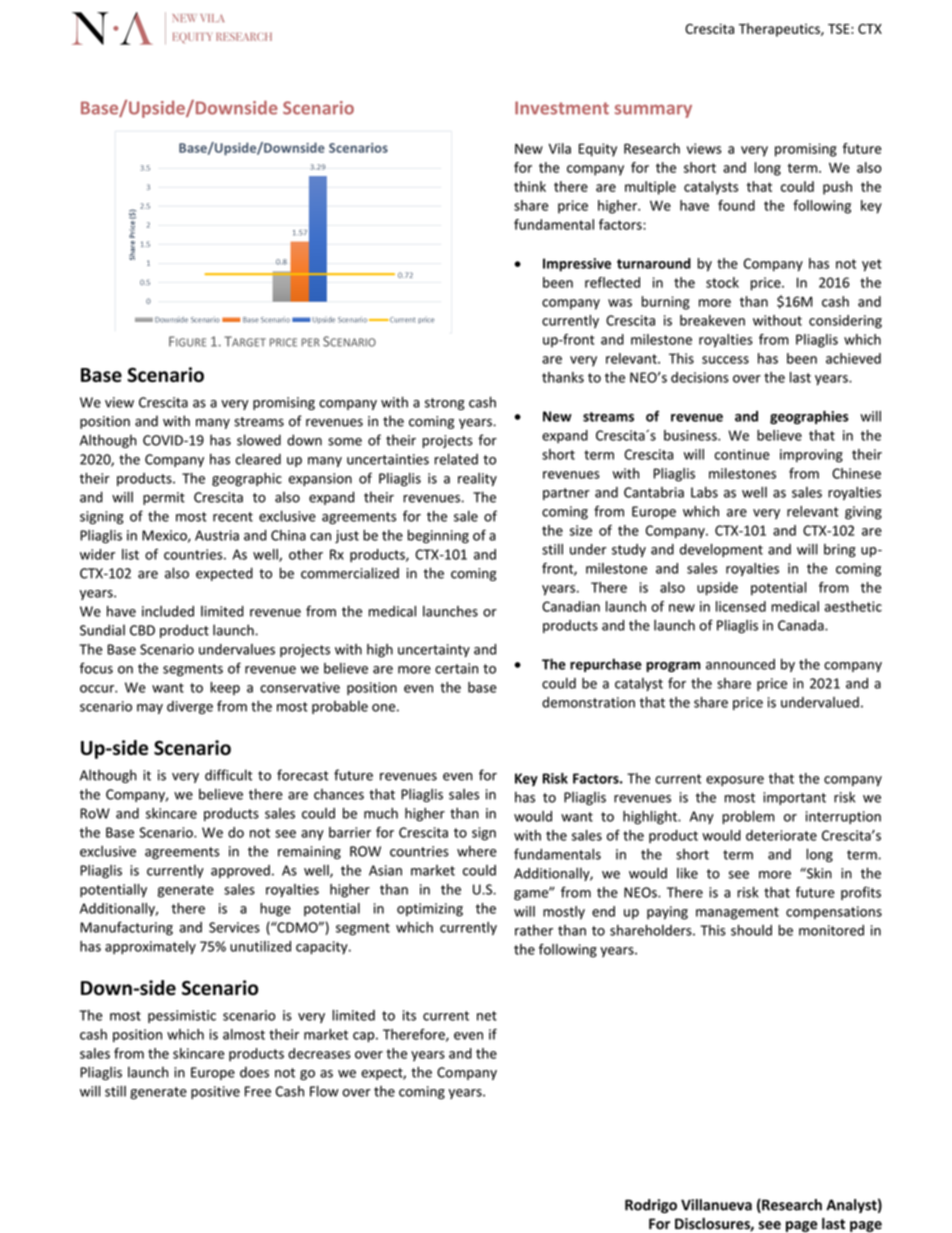 This page has height=1233, width=952. Describe the element at coordinates (456, 459) in the page. I see `related` at that location.
